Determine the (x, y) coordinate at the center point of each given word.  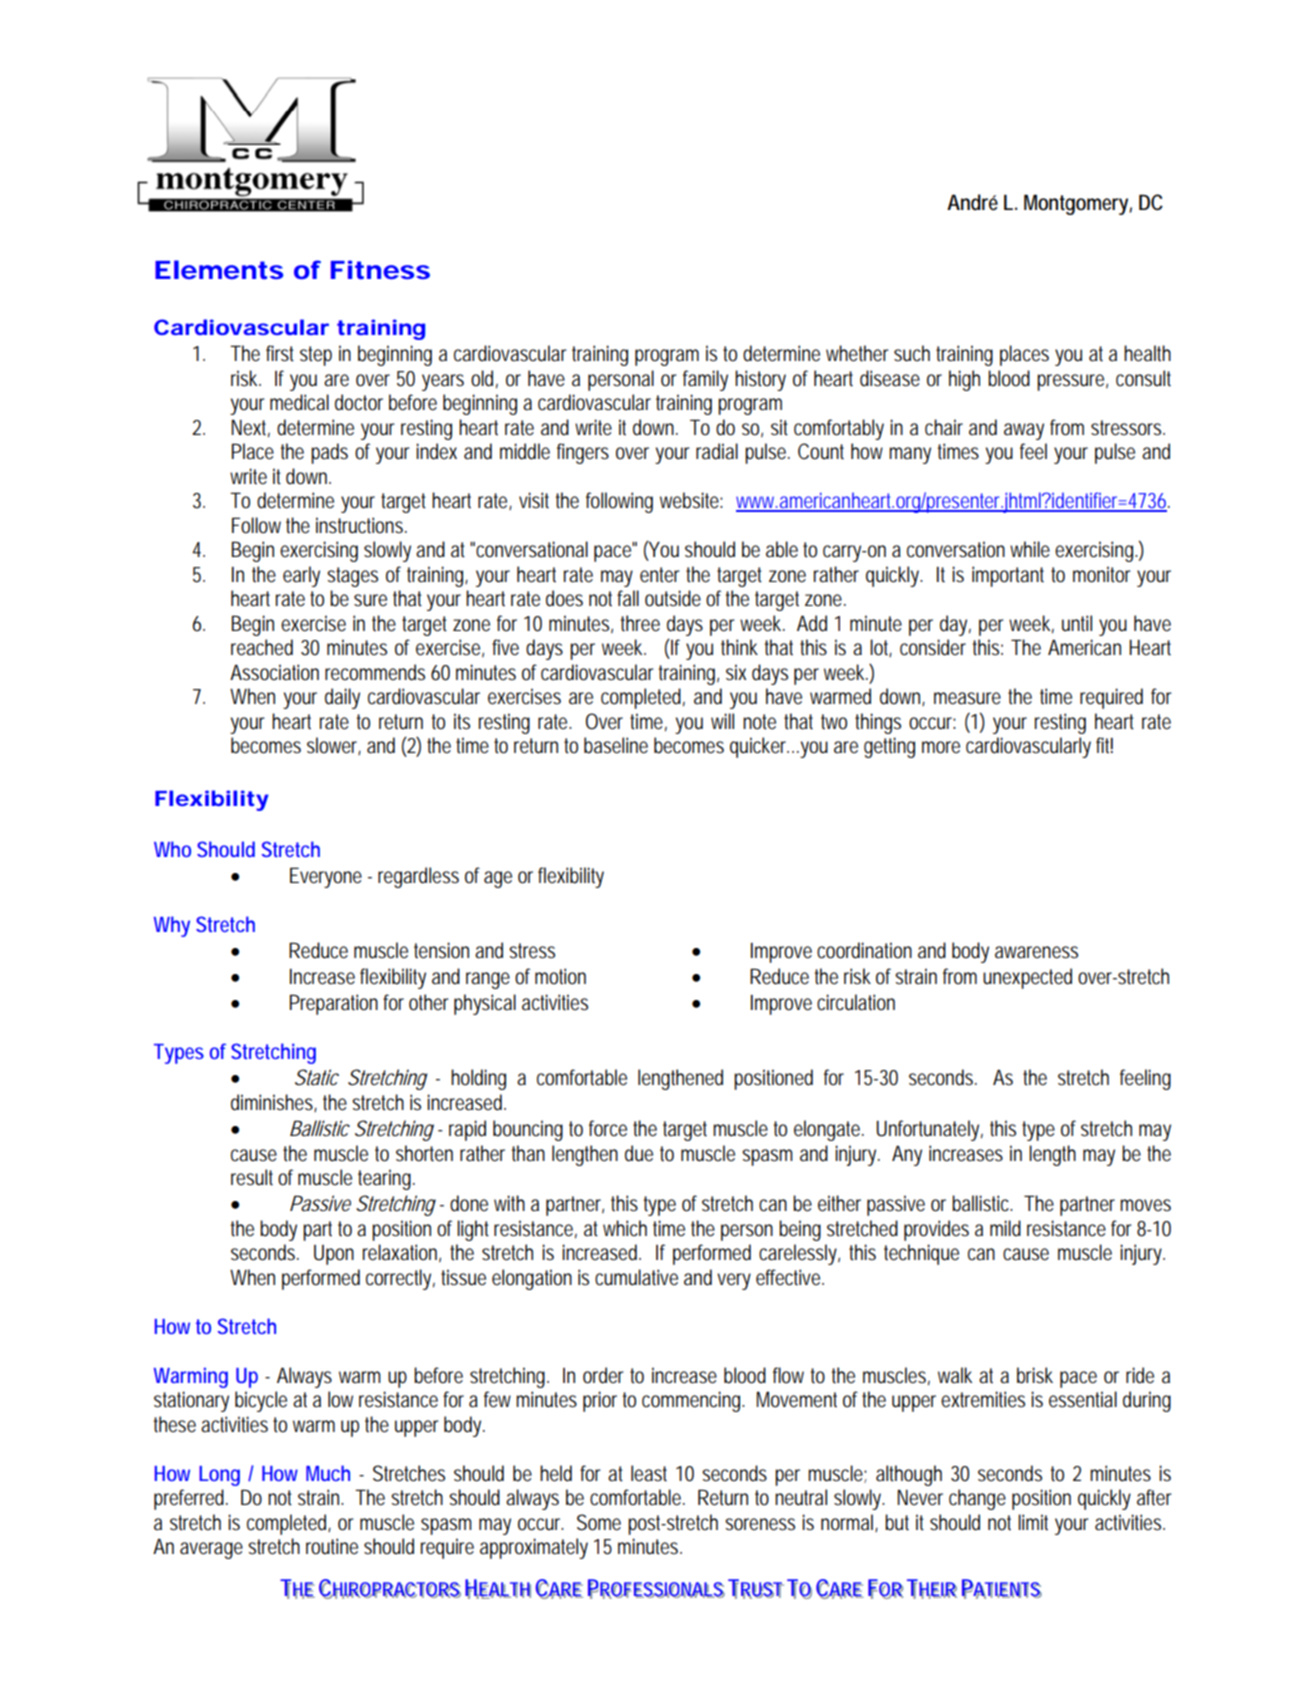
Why (172, 926)
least (649, 1473)
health (1147, 353)
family (705, 380)
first (280, 353)
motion (560, 976)
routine (332, 1546)
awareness (1036, 952)
